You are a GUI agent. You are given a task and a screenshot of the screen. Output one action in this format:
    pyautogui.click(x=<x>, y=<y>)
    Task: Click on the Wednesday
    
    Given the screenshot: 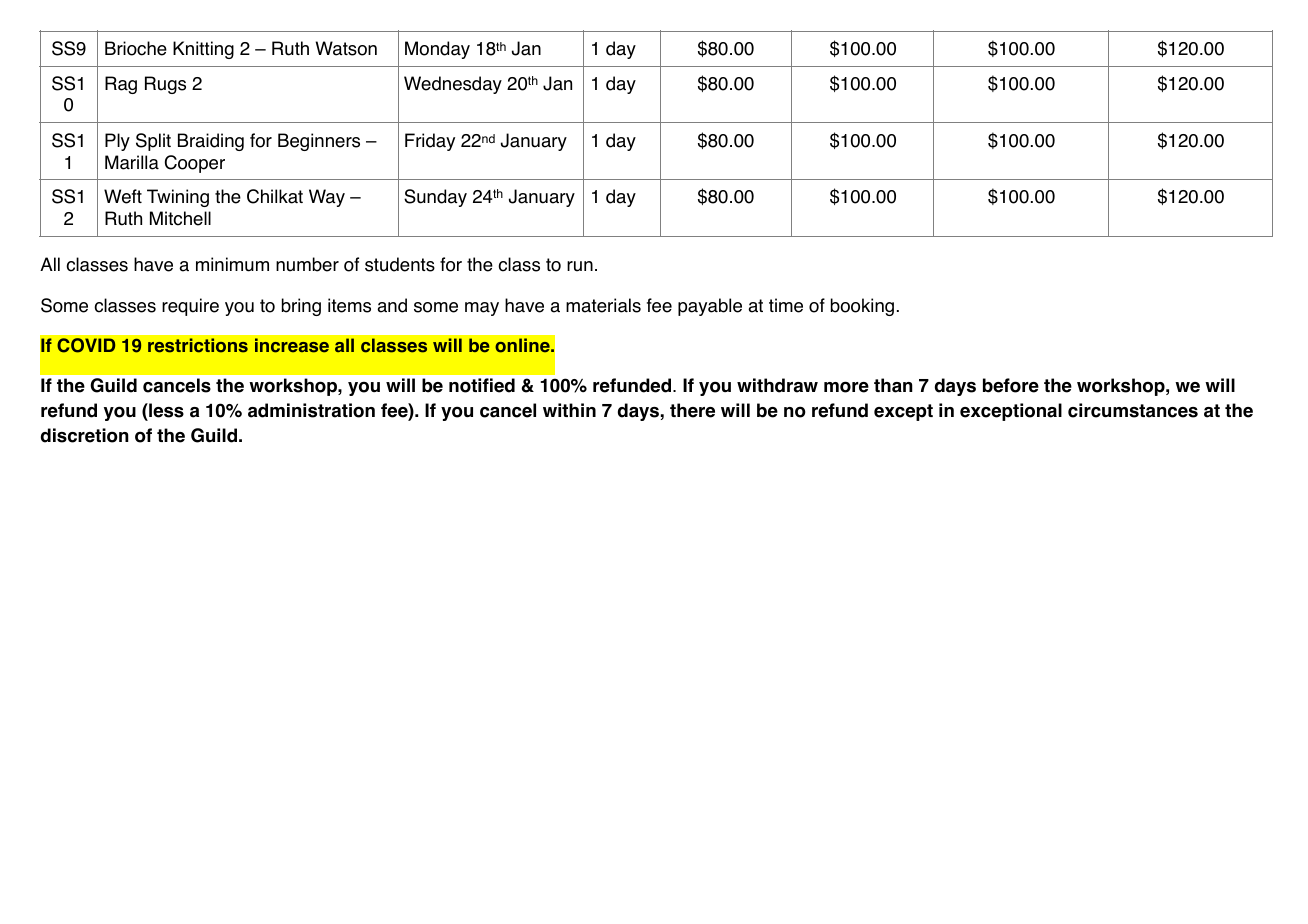 What is the action you would take?
    pyautogui.click(x=453, y=85)
